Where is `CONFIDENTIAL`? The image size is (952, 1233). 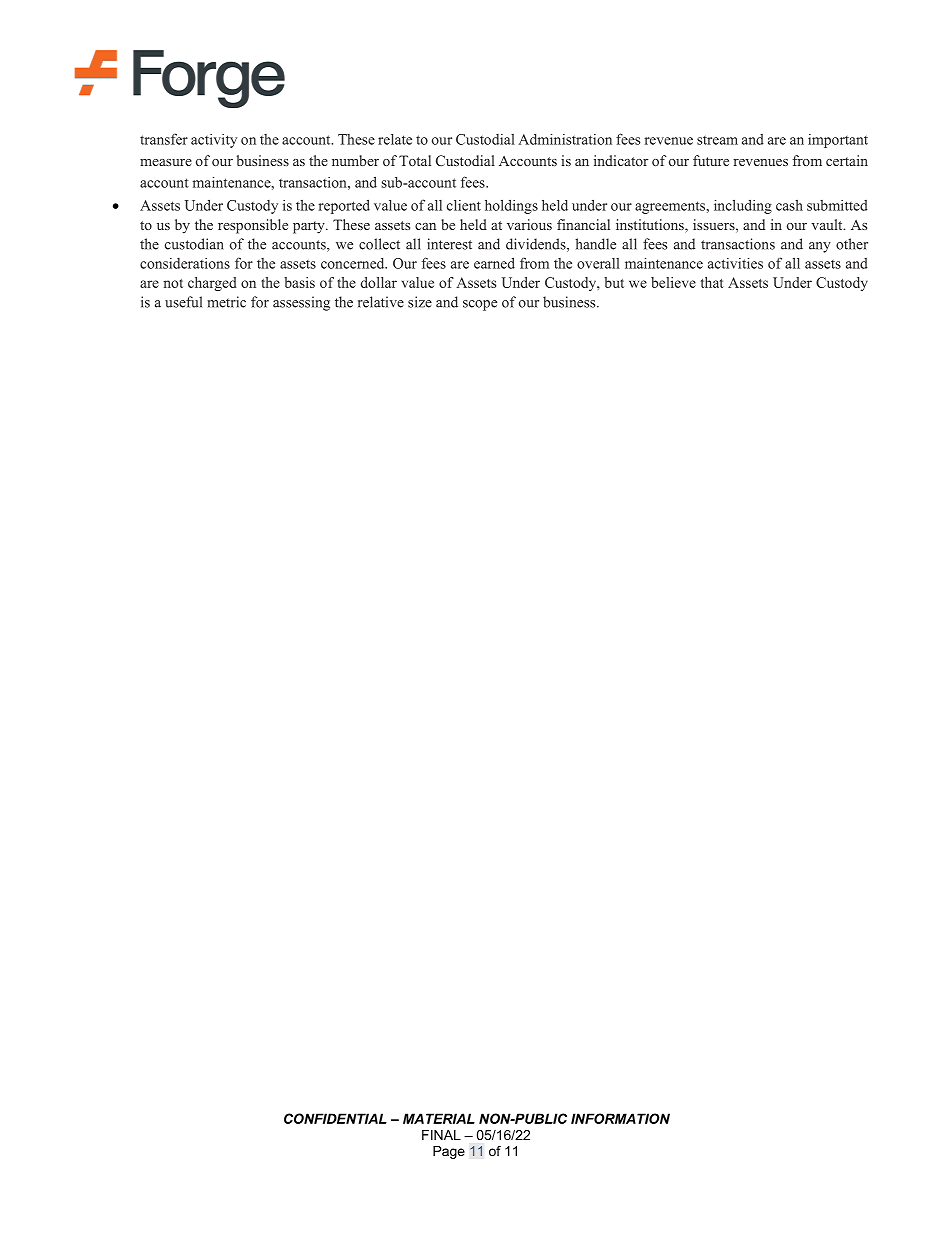 CONFIDENTIAL is located at coordinates (335, 1118).
